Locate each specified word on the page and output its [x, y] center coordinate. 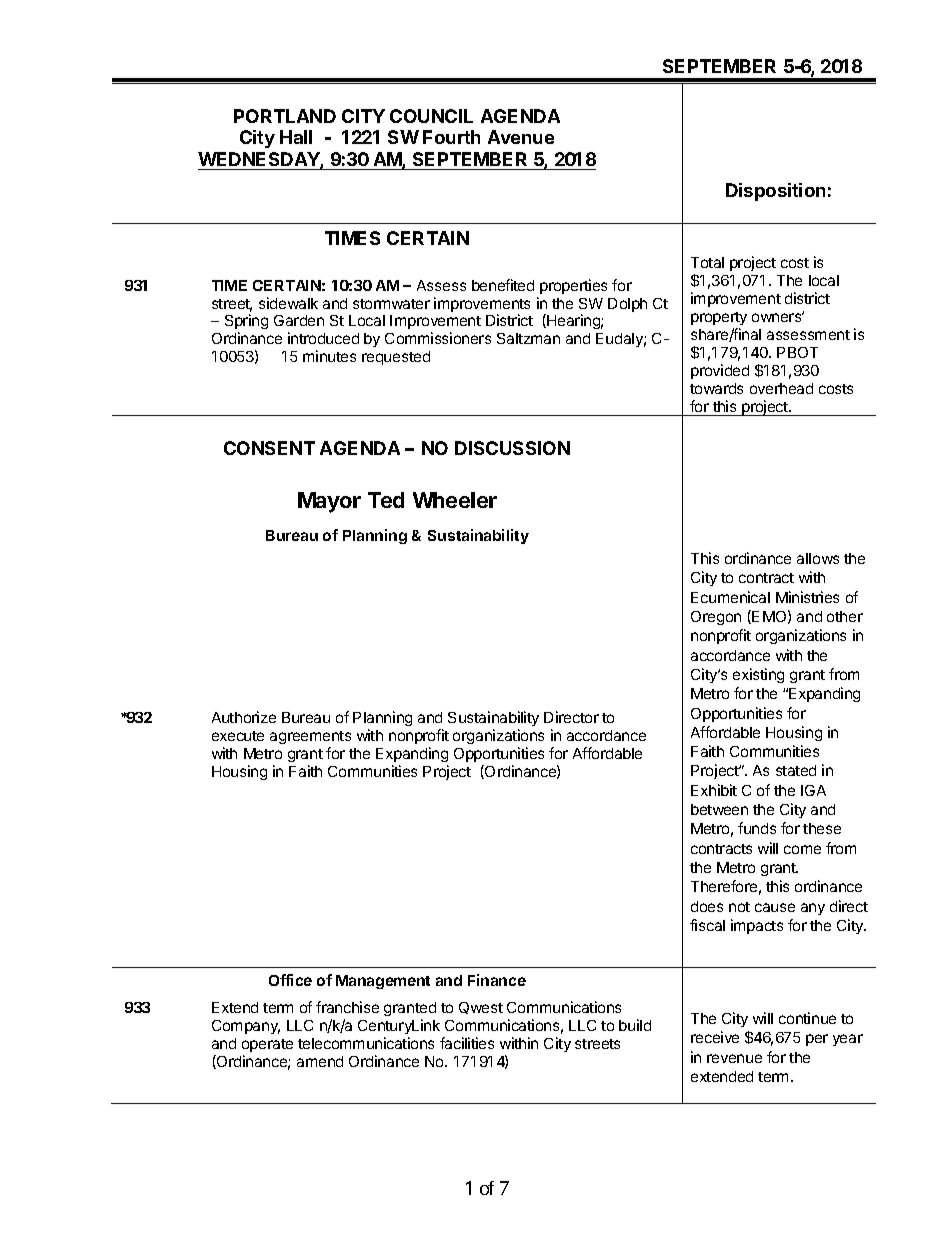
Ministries [807, 597]
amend [320, 1061]
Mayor [329, 502]
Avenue [521, 137]
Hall [296, 137]
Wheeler [455, 500]
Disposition [775, 192]
